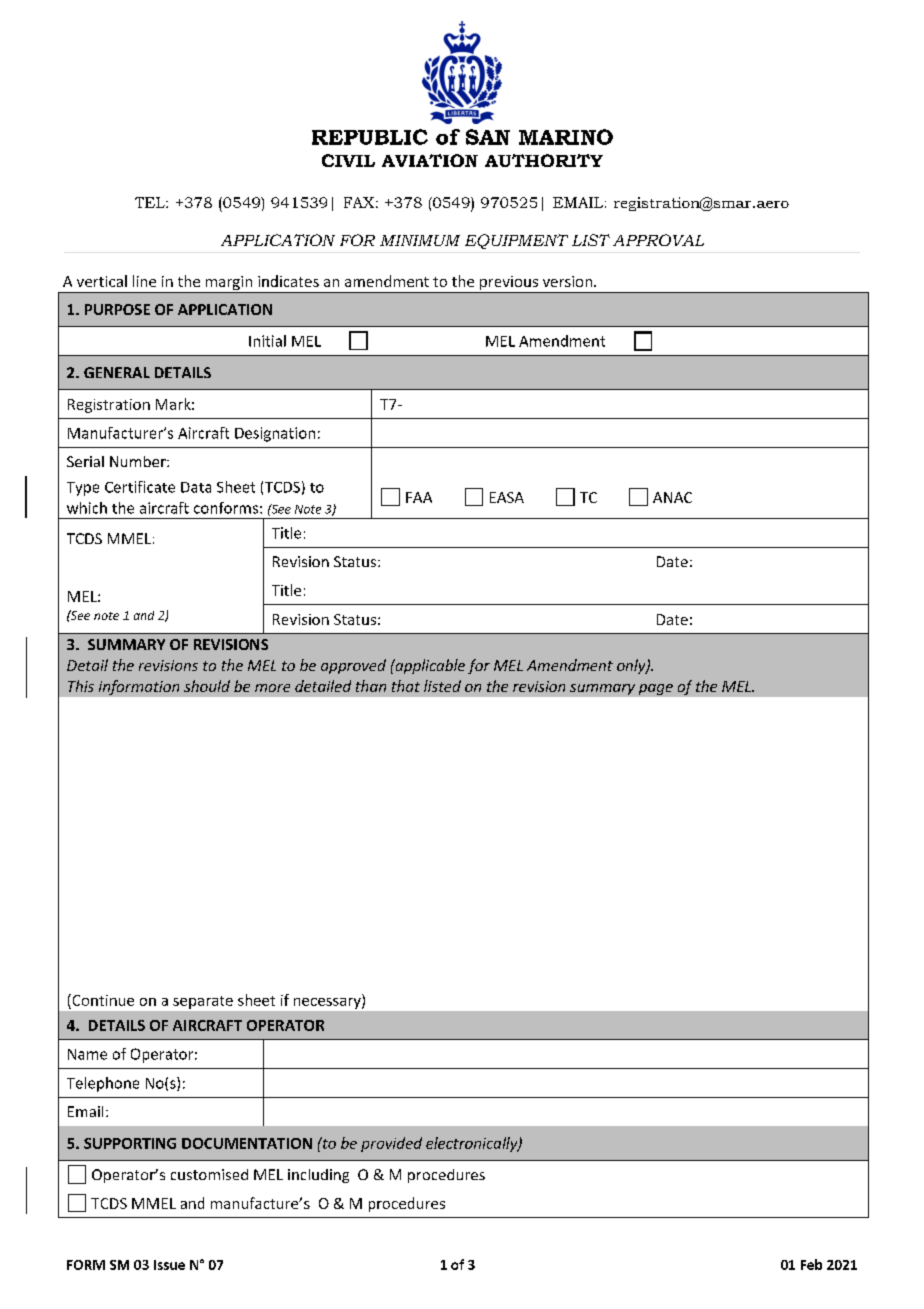  Describe the element at coordinates (169, 1265) in the document. I see `Issue` at that location.
